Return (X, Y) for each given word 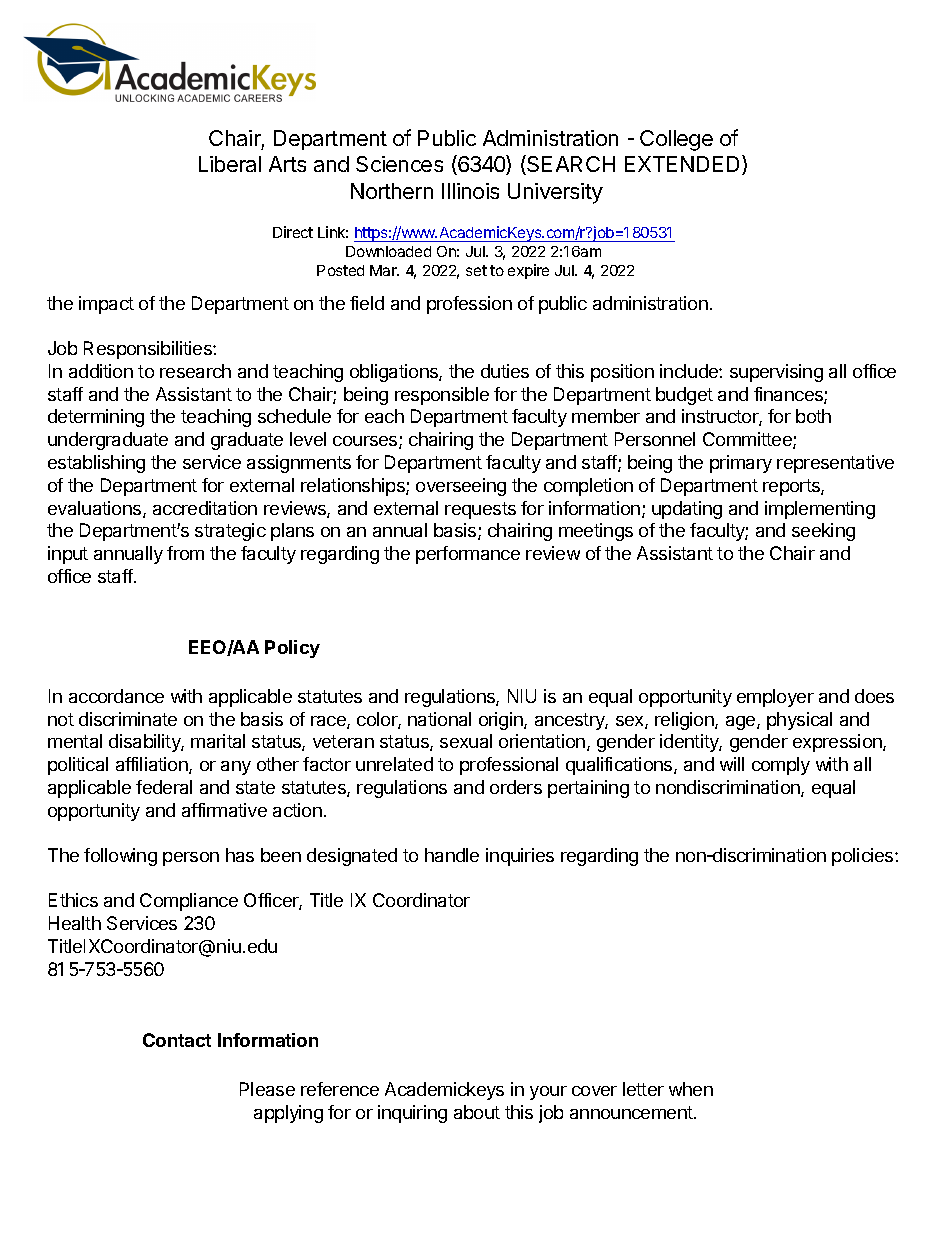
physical (799, 721)
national (439, 719)
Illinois (470, 191)
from (185, 553)
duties (505, 371)
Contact (177, 1040)
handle (452, 855)
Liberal (230, 164)
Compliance (189, 902)
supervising (776, 373)
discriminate (128, 719)
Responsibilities (149, 350)
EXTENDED (684, 165)
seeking (823, 532)
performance (468, 555)
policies (864, 857)
